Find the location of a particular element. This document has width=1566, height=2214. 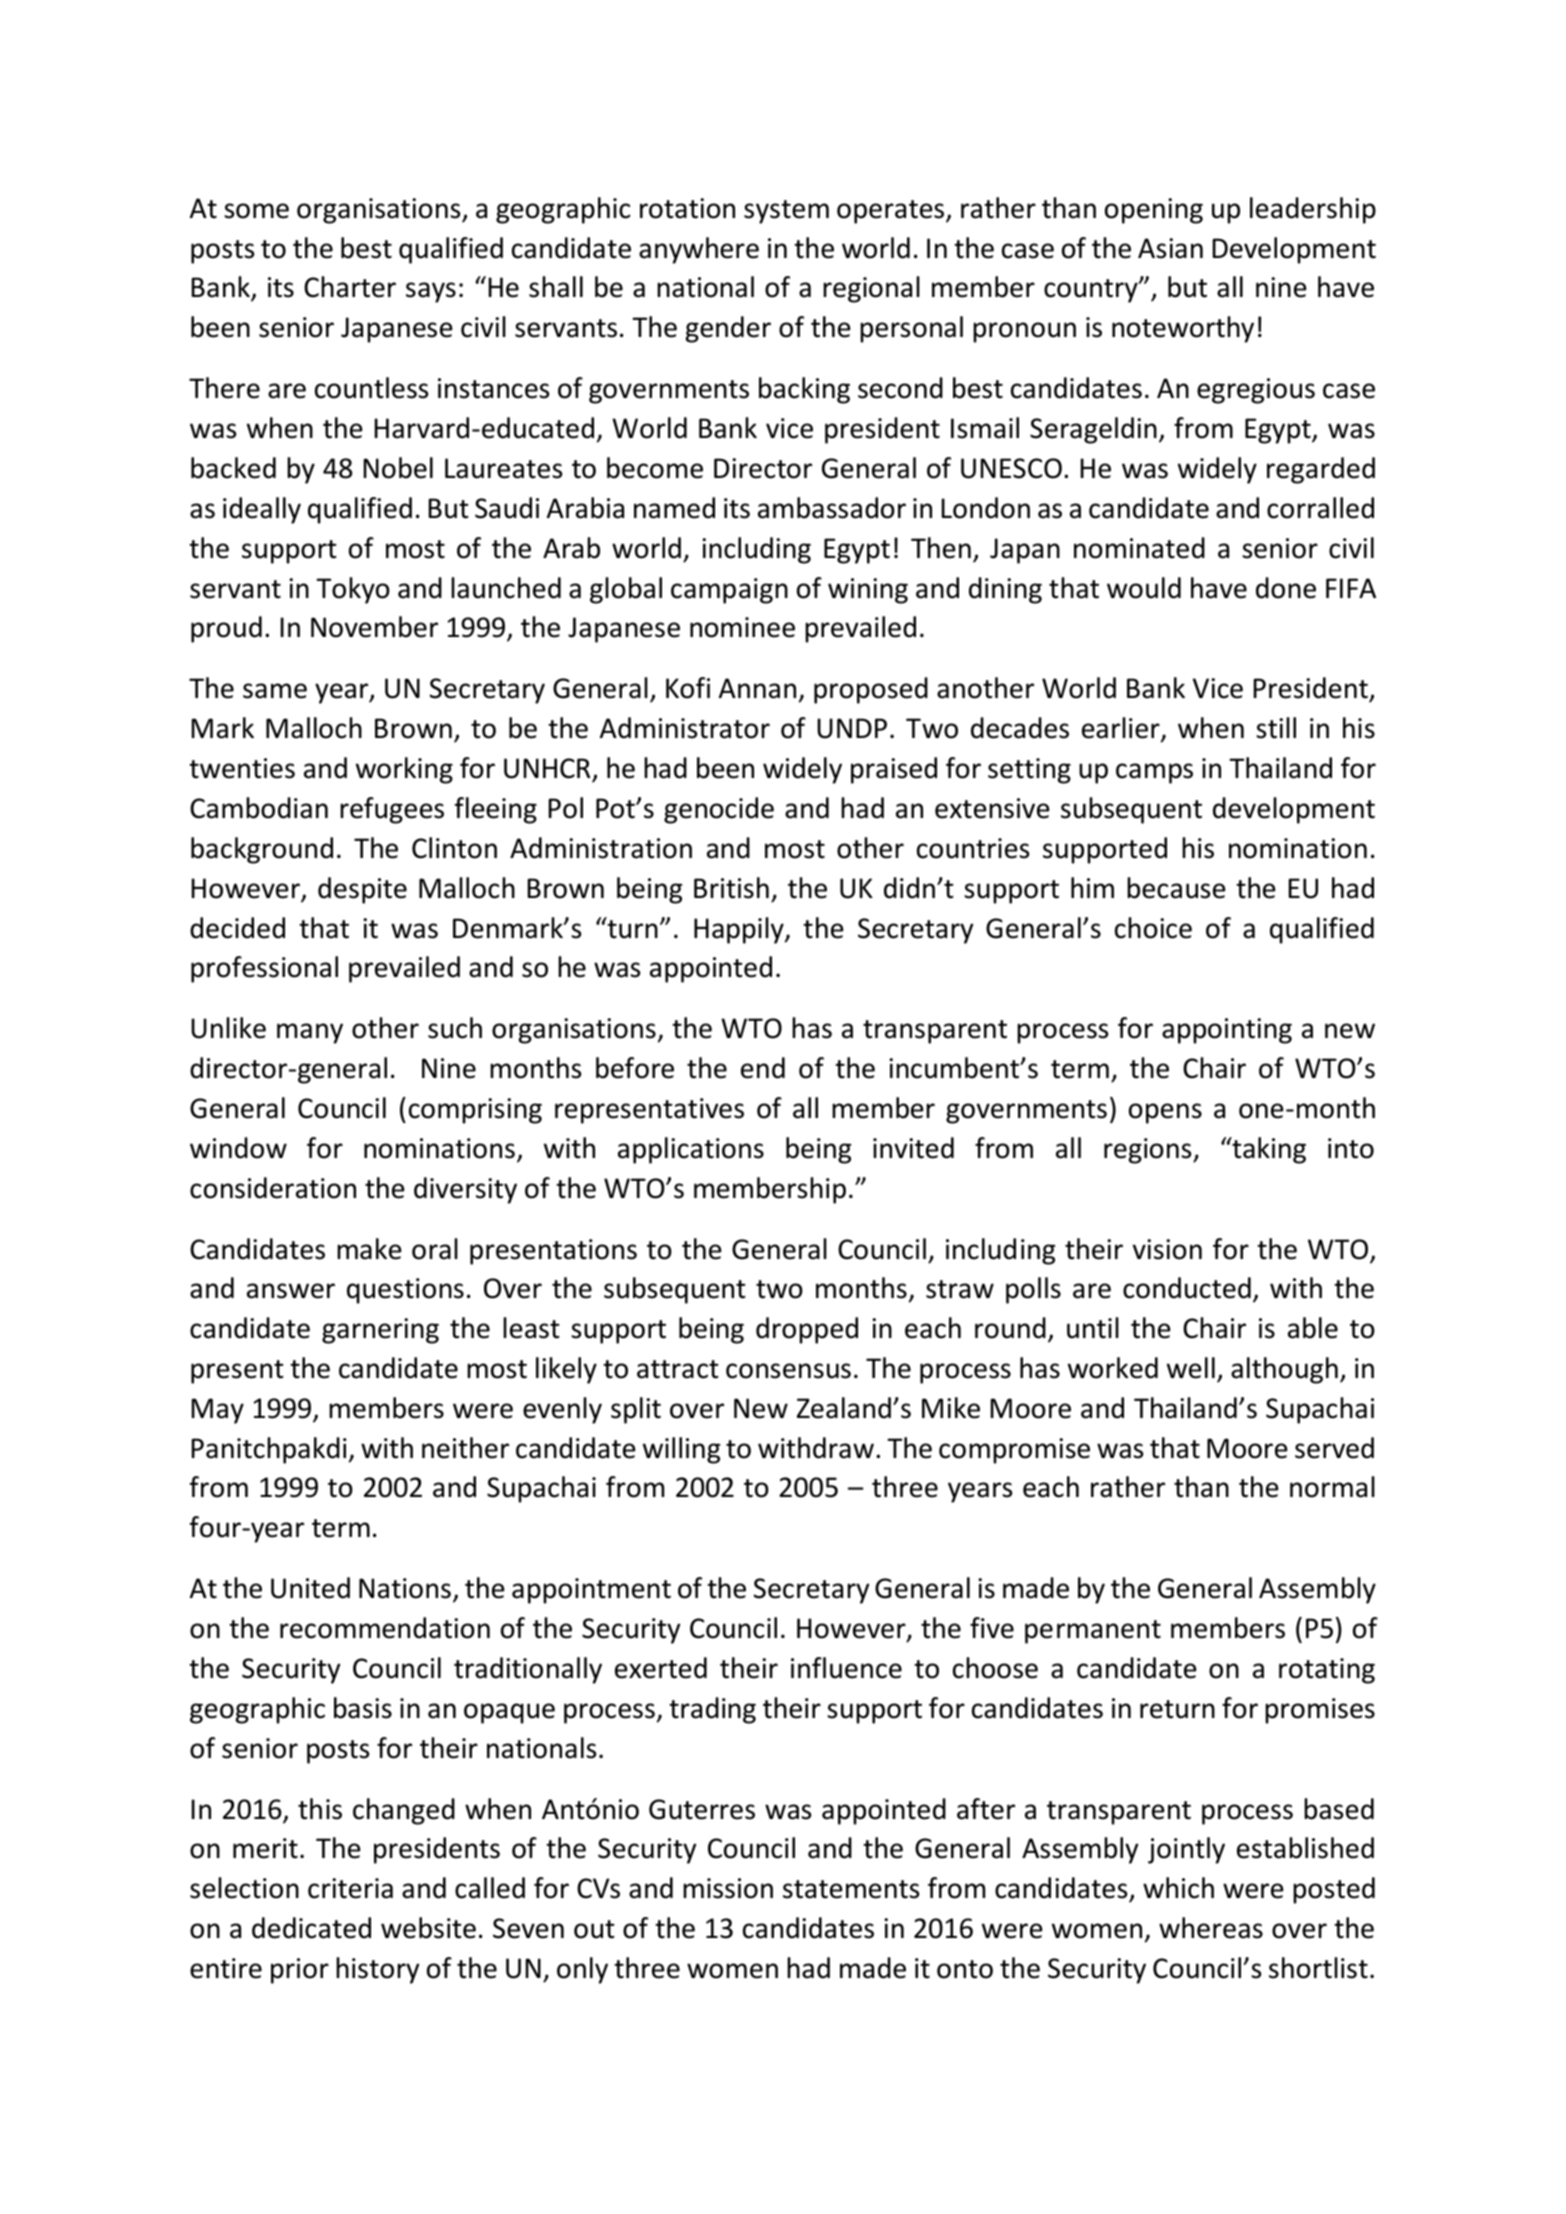

criteria is located at coordinates (350, 1888).
